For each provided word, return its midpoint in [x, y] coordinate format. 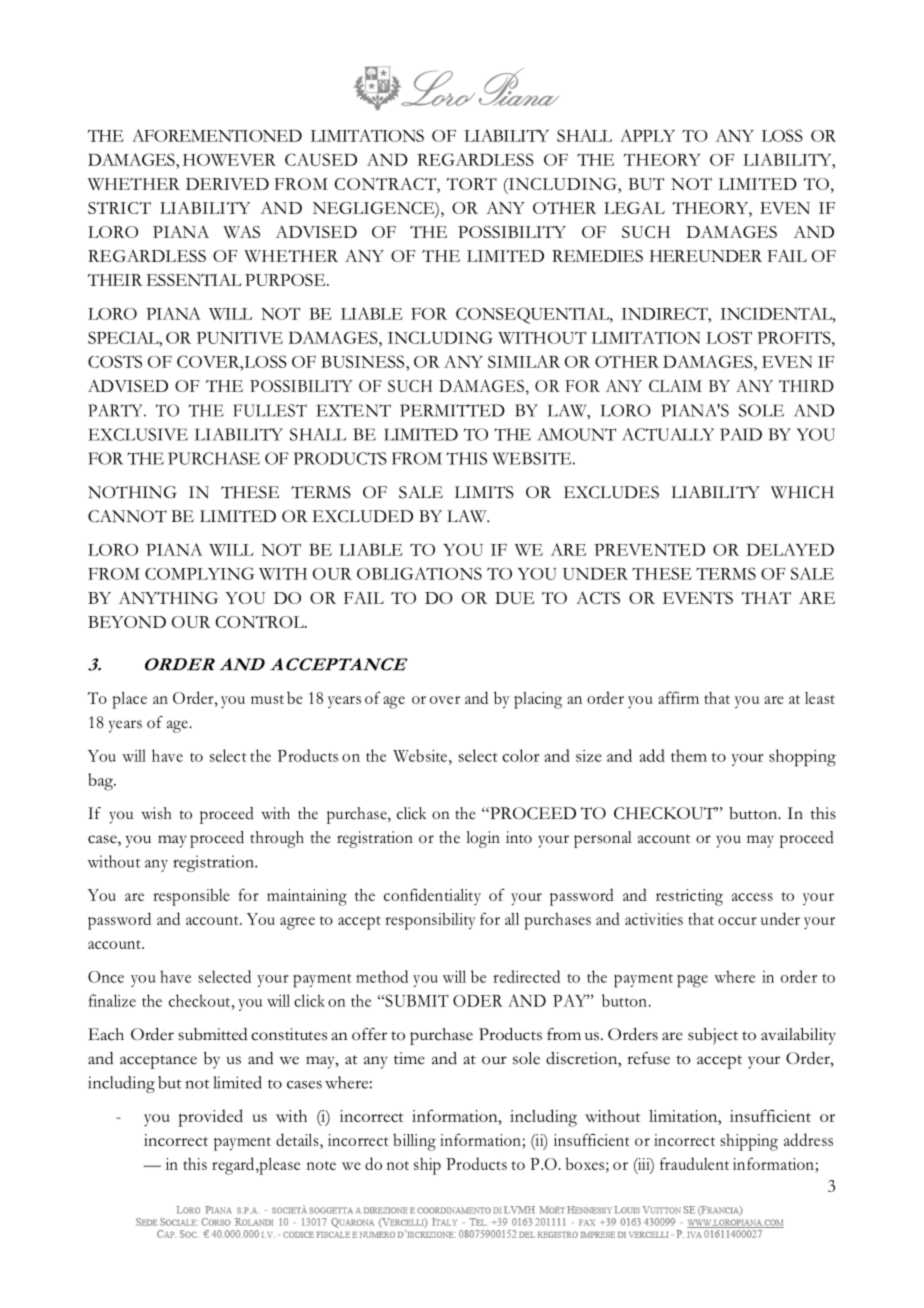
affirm [678, 697]
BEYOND [127, 622]
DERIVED [227, 184]
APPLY [647, 135]
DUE [514, 598]
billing [414, 1142]
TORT [472, 184]
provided [210, 1118]
